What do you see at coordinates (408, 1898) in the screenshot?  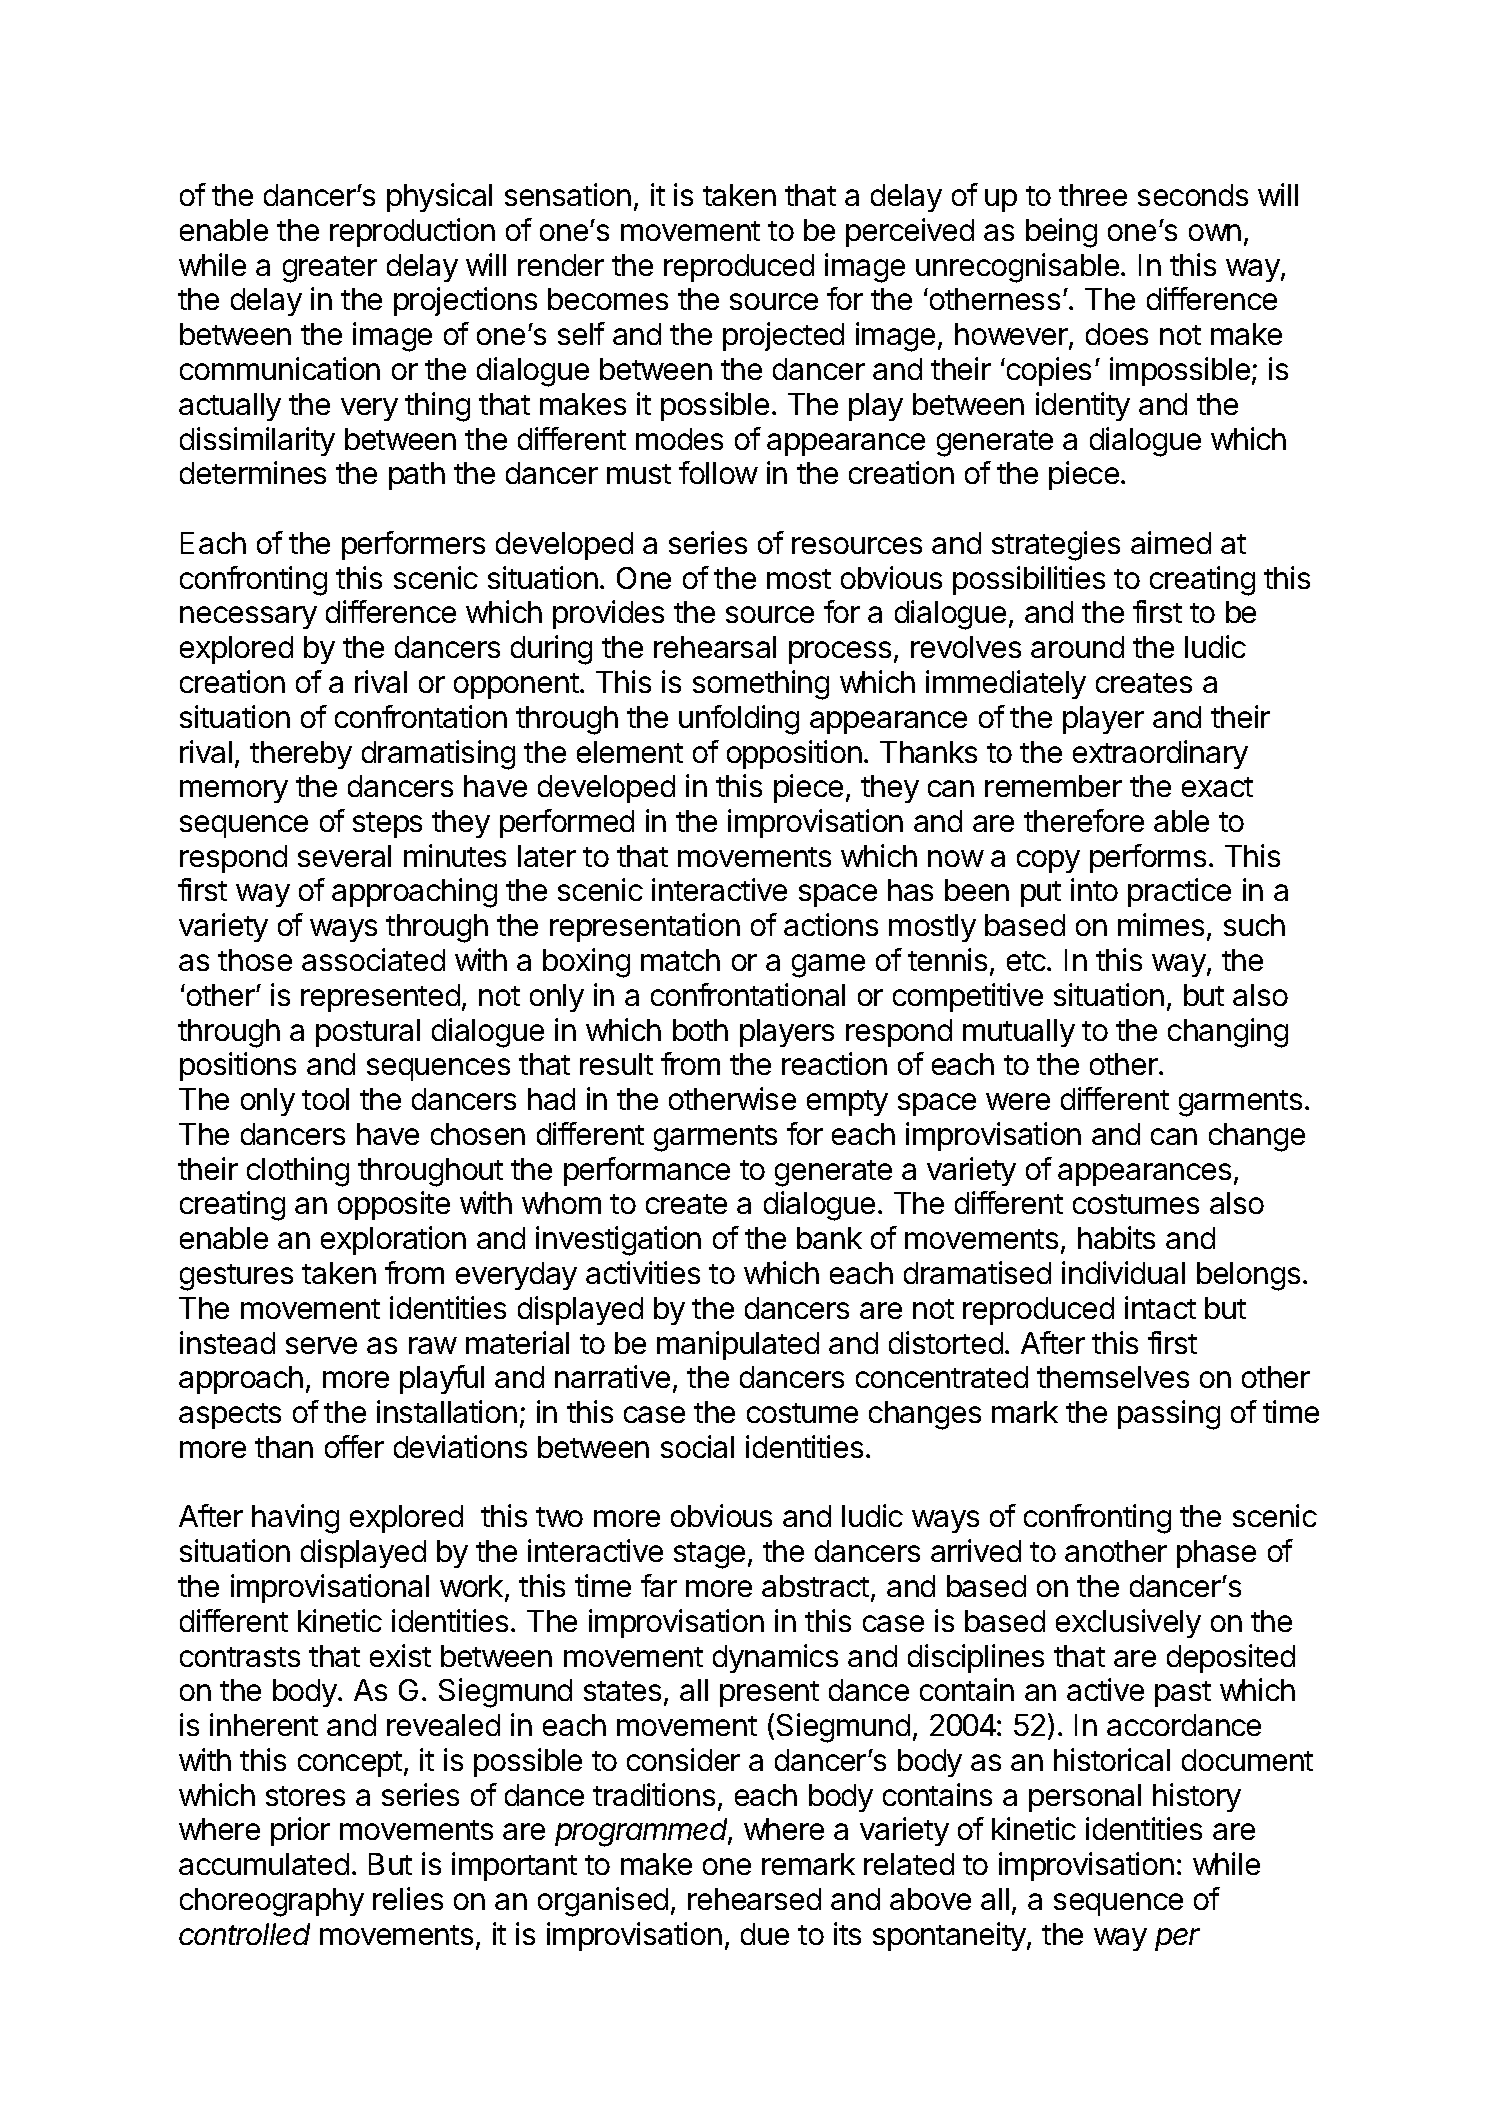 I see `relies` at bounding box center [408, 1898].
